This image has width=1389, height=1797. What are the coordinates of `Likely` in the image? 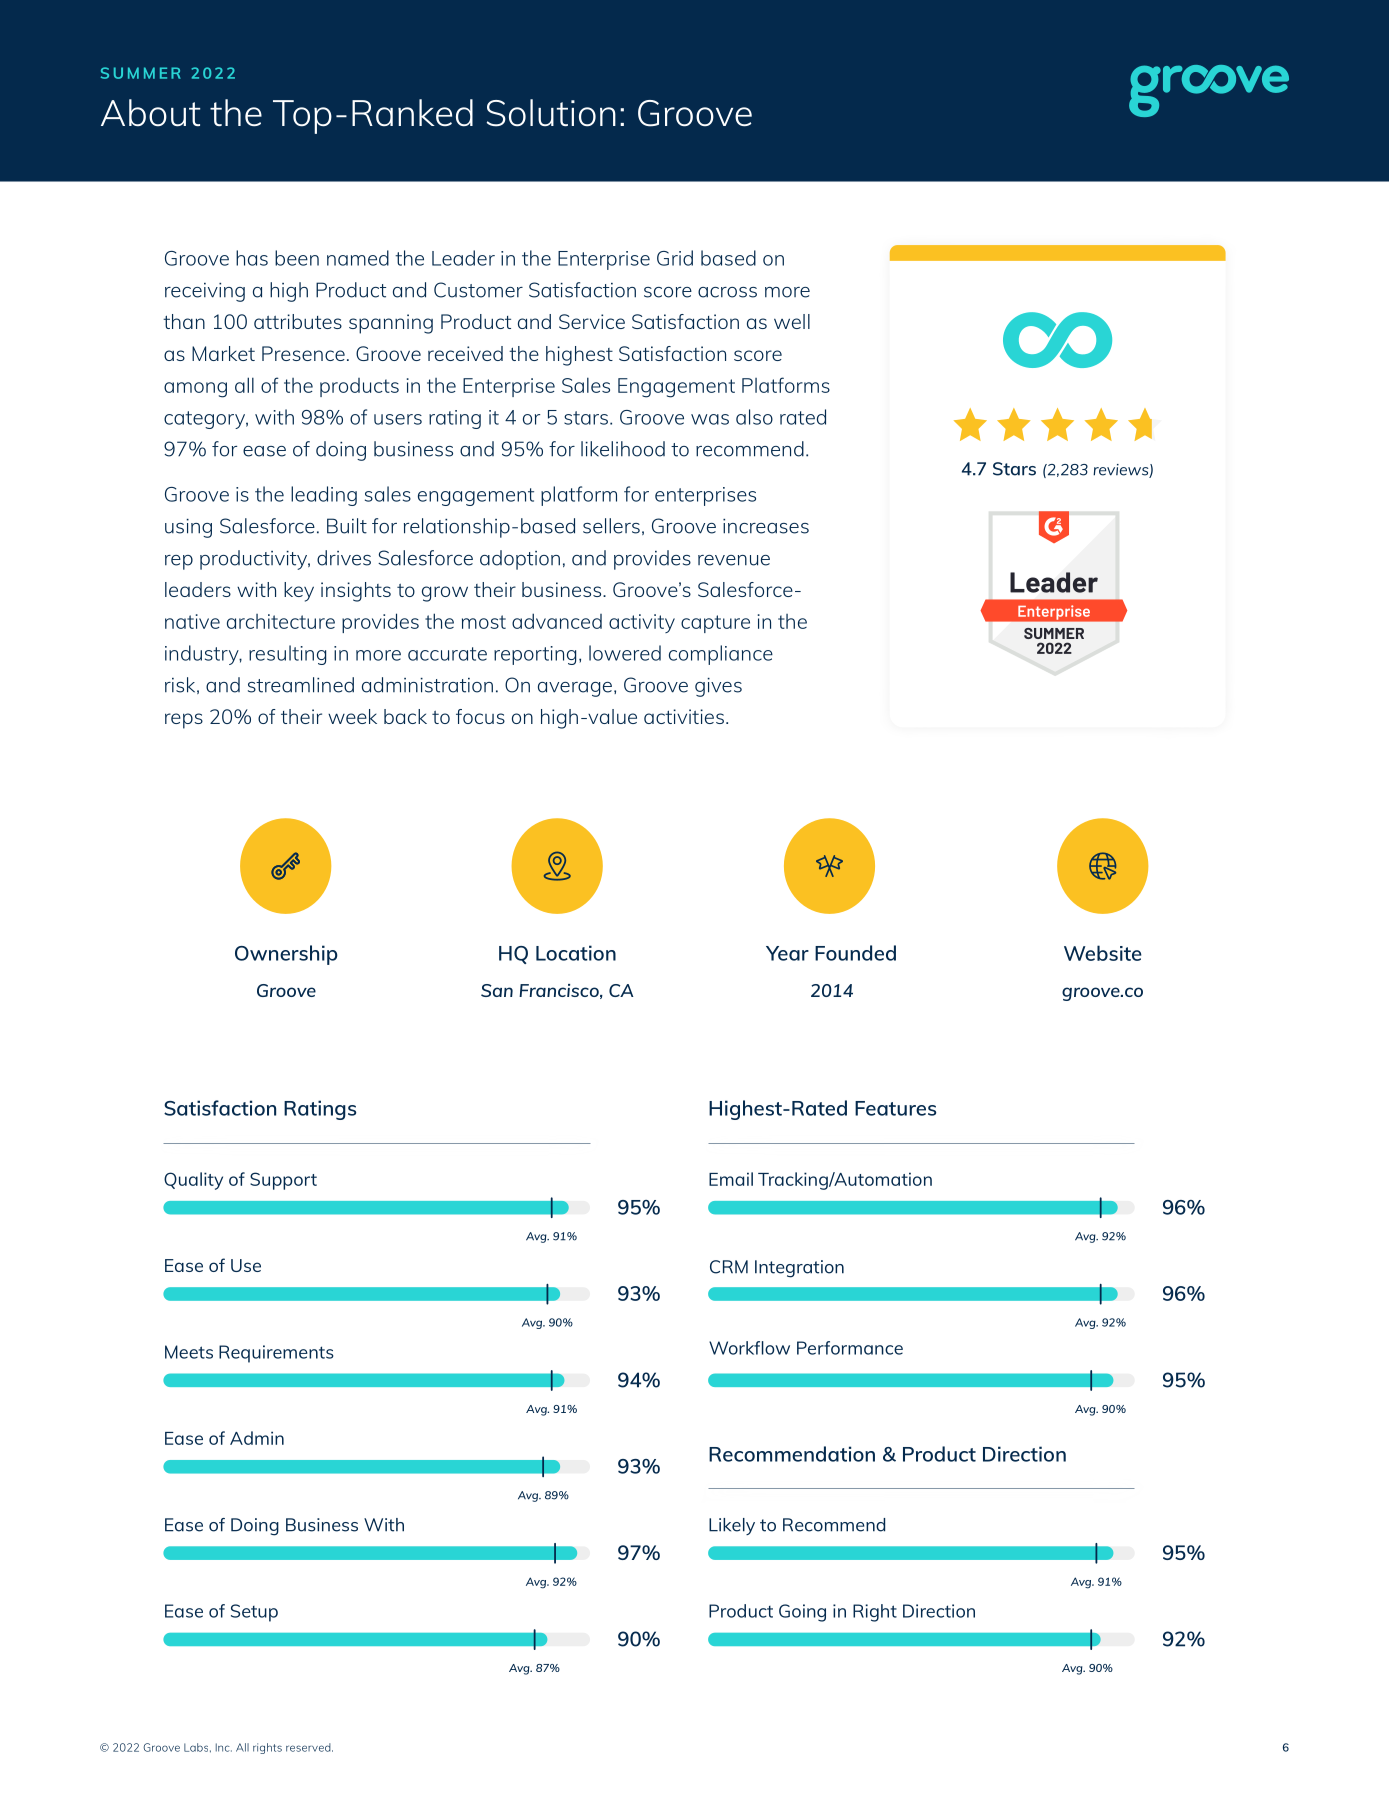 It's located at (732, 1526).
